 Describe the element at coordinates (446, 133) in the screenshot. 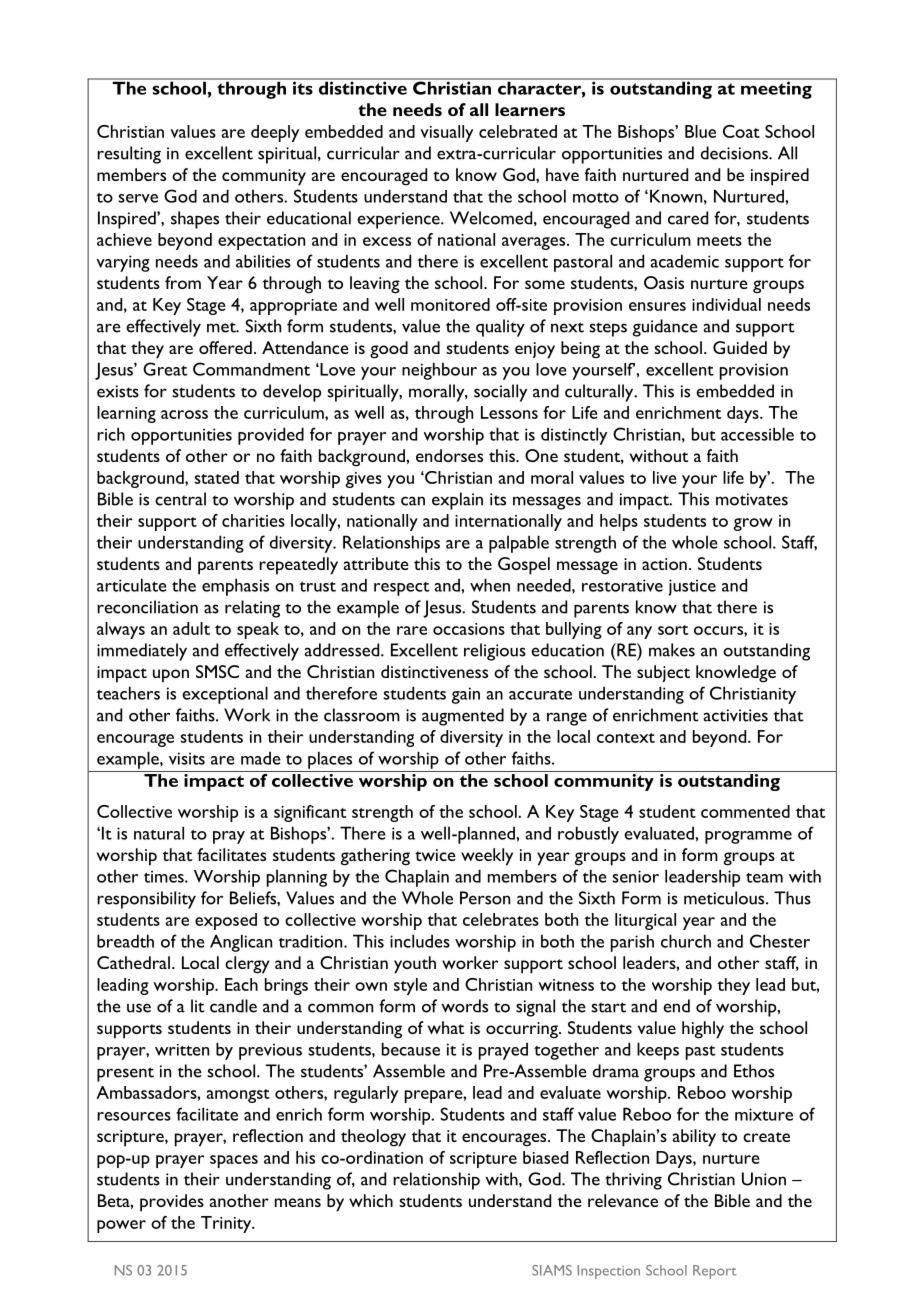

I see `visually` at that location.
